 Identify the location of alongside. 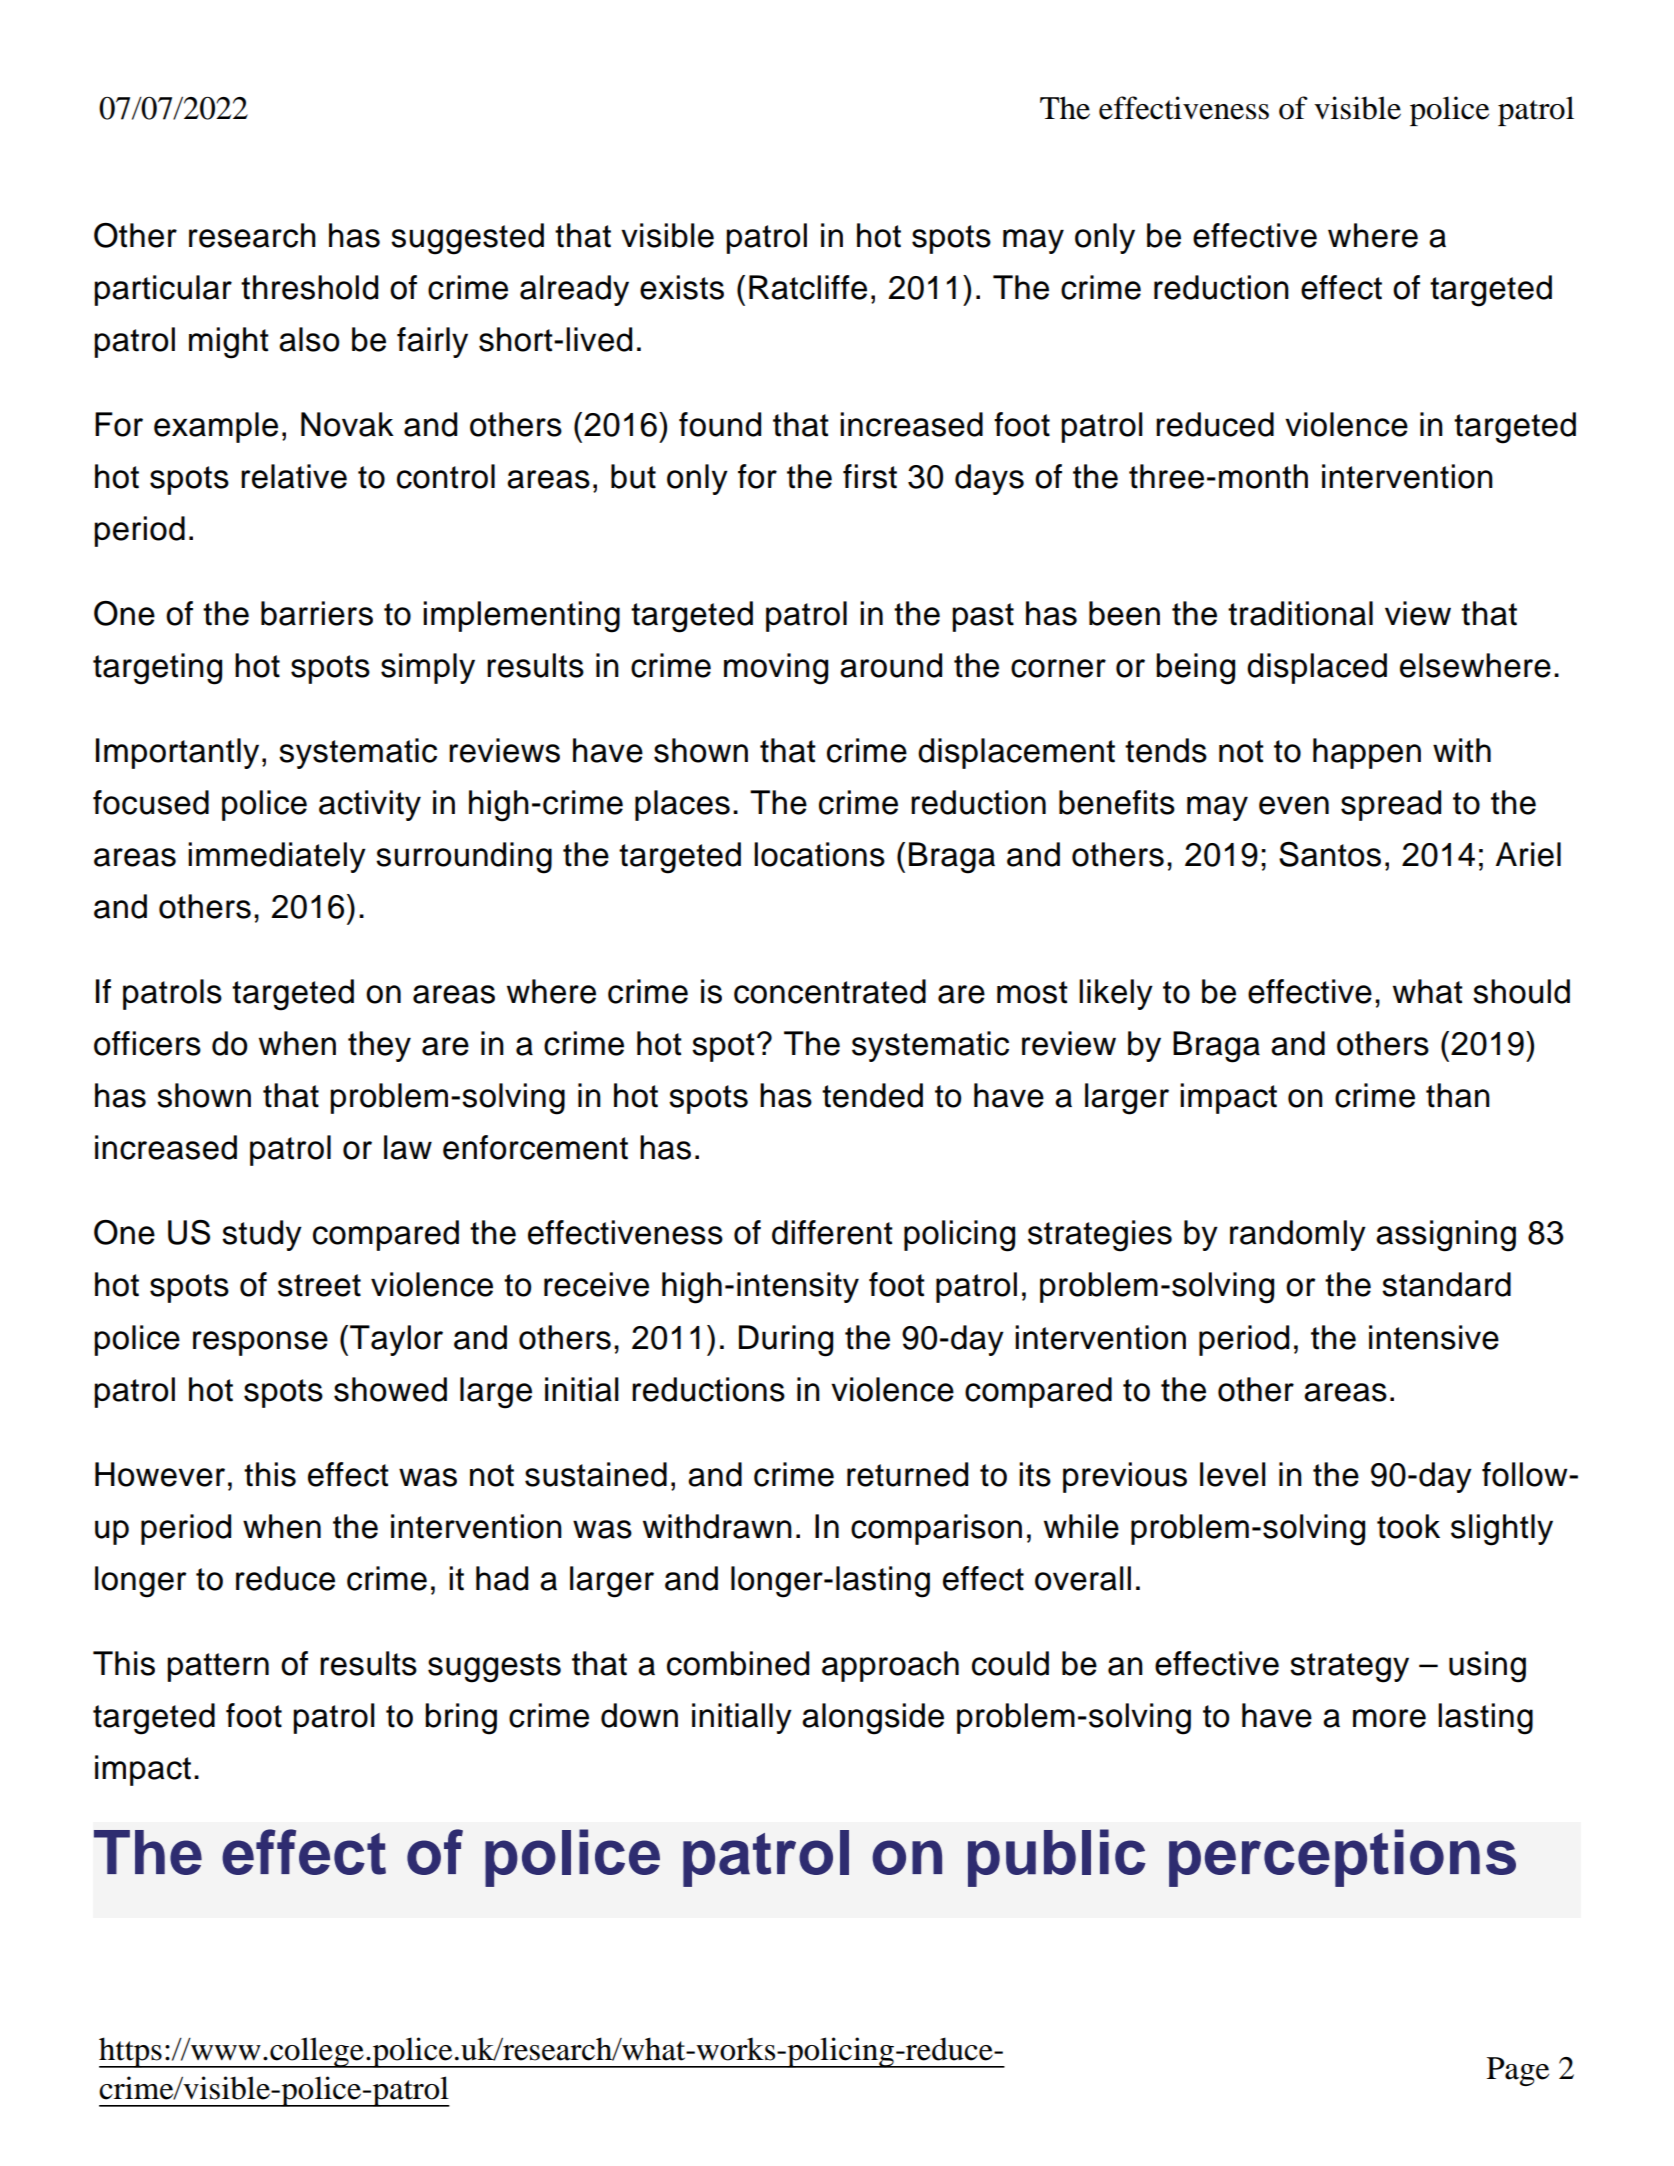
(873, 1719).
